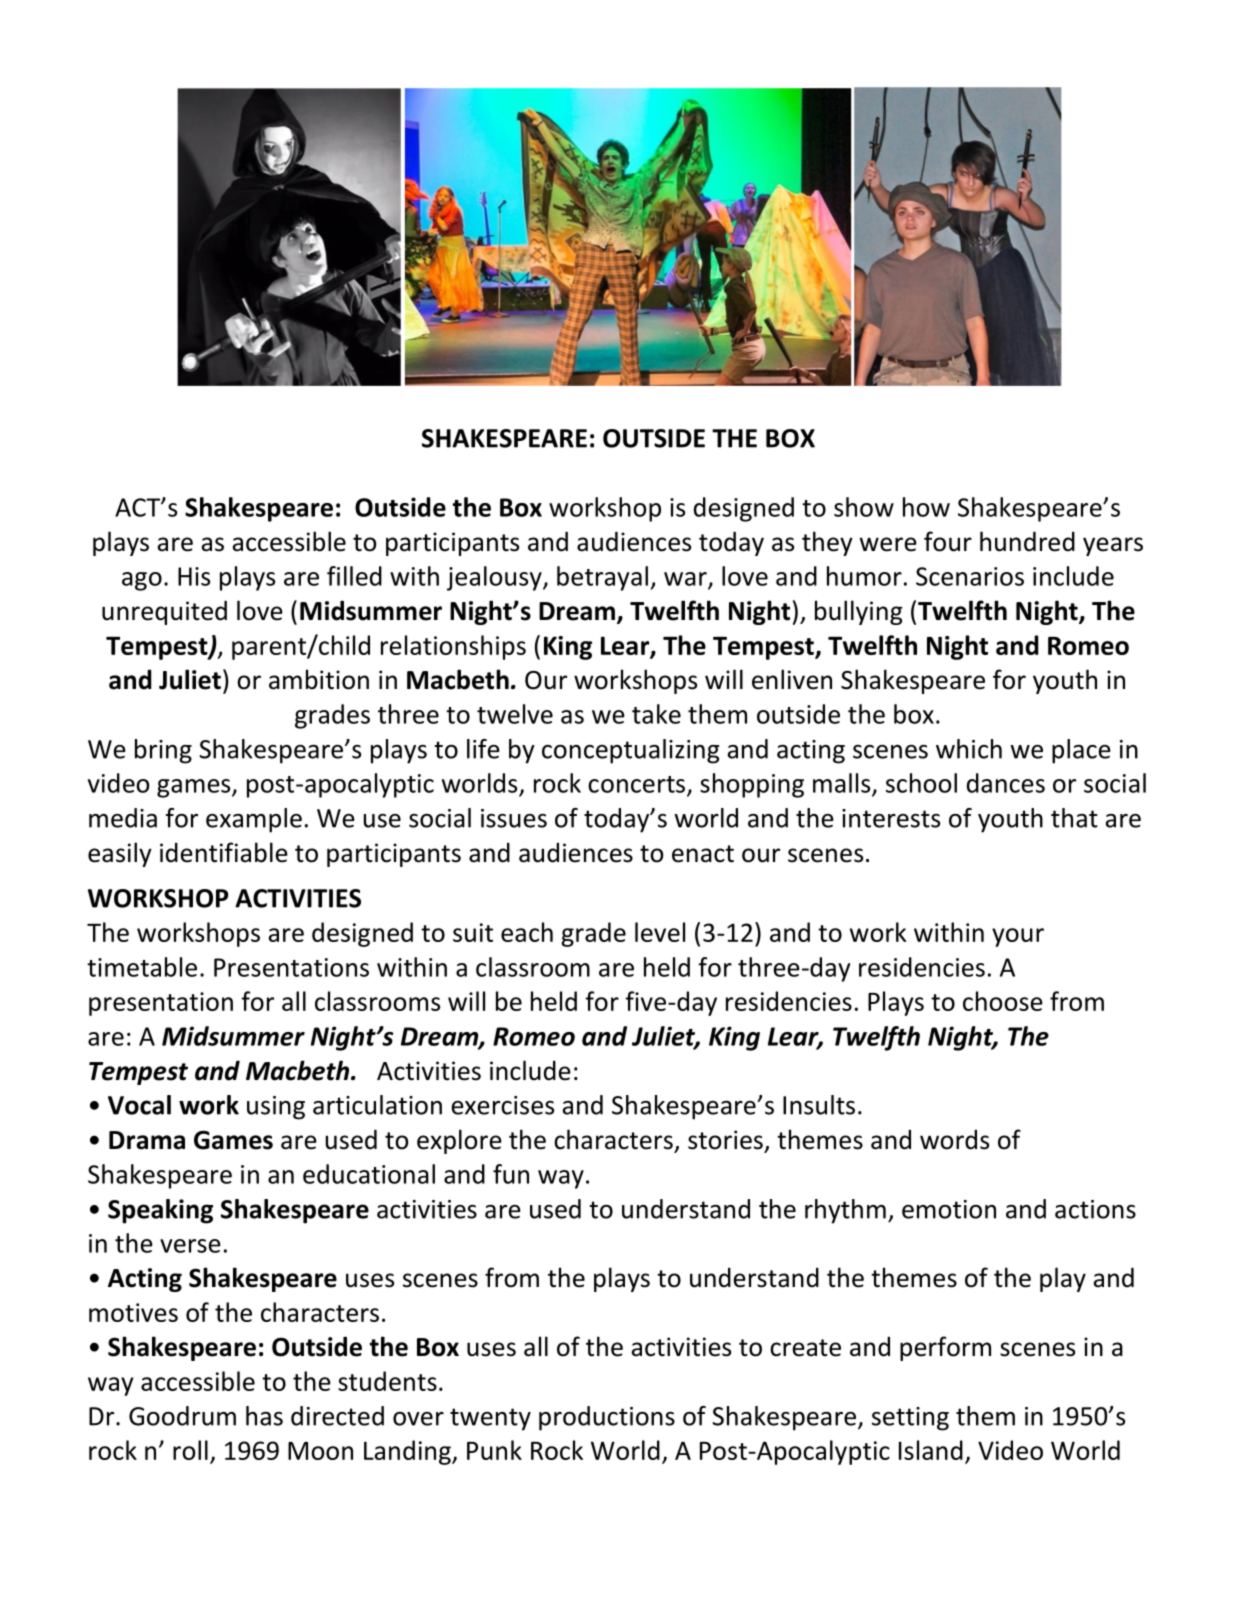 This screenshot has width=1236, height=1600. I want to click on betrayal, so click(602, 578).
